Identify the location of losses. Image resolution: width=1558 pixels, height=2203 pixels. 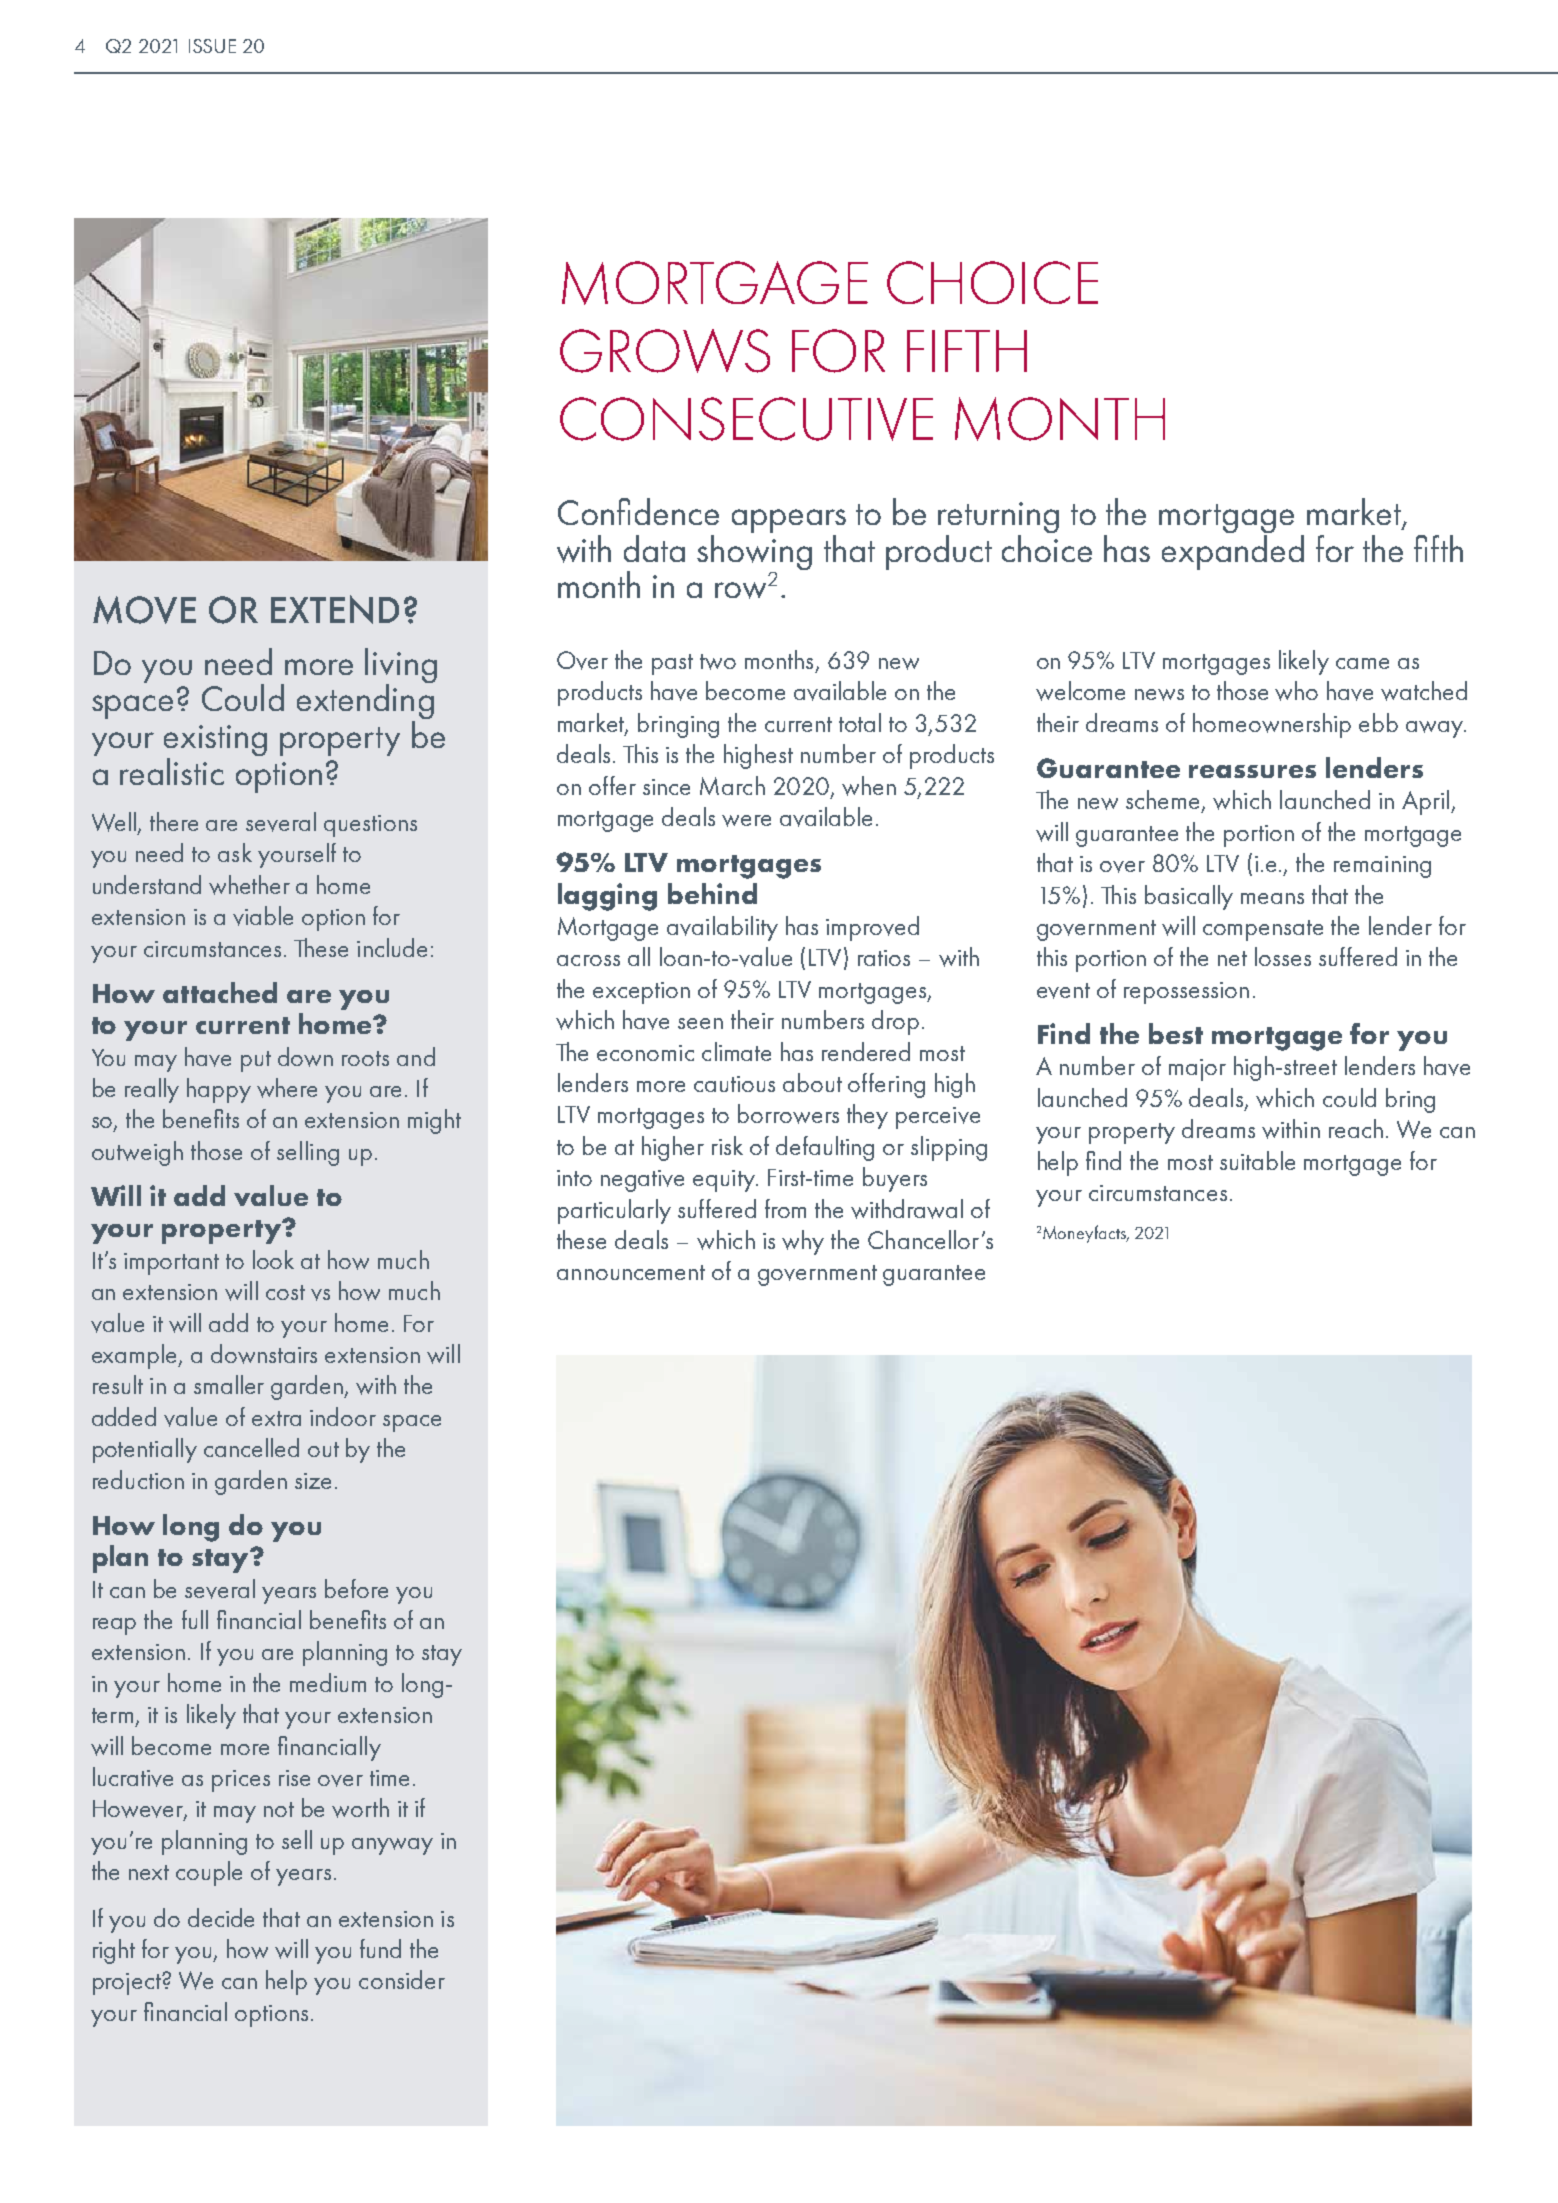
(1283, 956).
